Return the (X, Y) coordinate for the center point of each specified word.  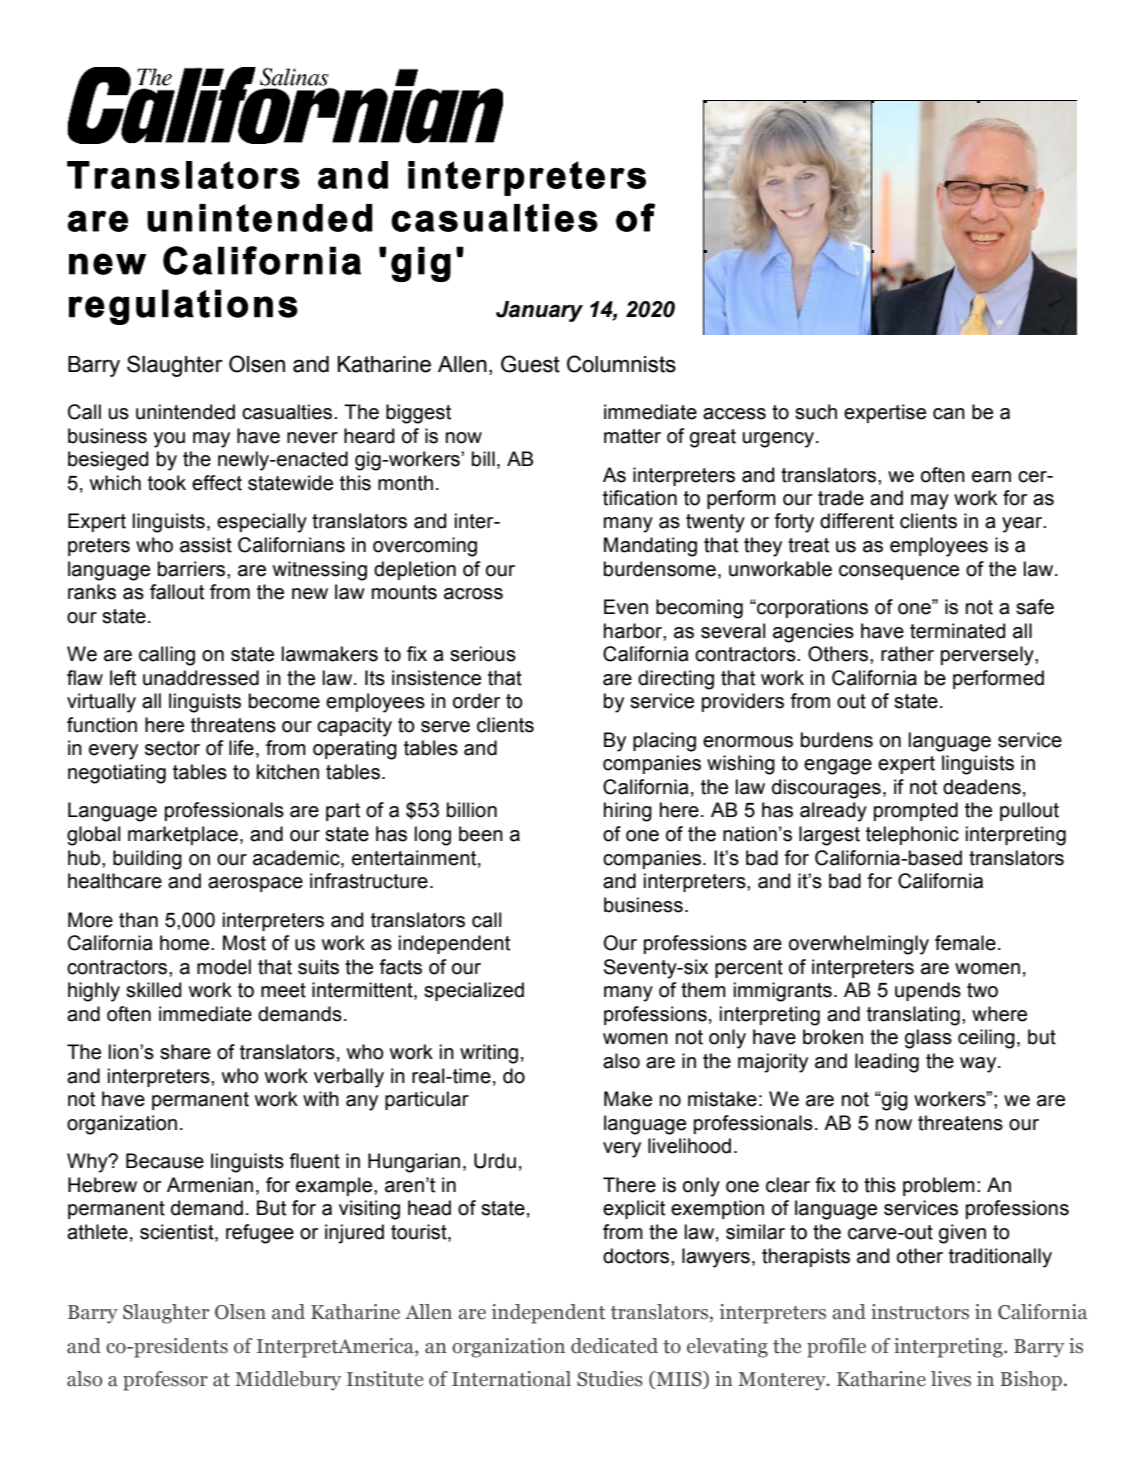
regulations (183, 307)
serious (483, 654)
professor (165, 1381)
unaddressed (201, 678)
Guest (530, 364)
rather (907, 654)
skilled (153, 990)
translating (913, 1016)
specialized (474, 991)
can (949, 414)
